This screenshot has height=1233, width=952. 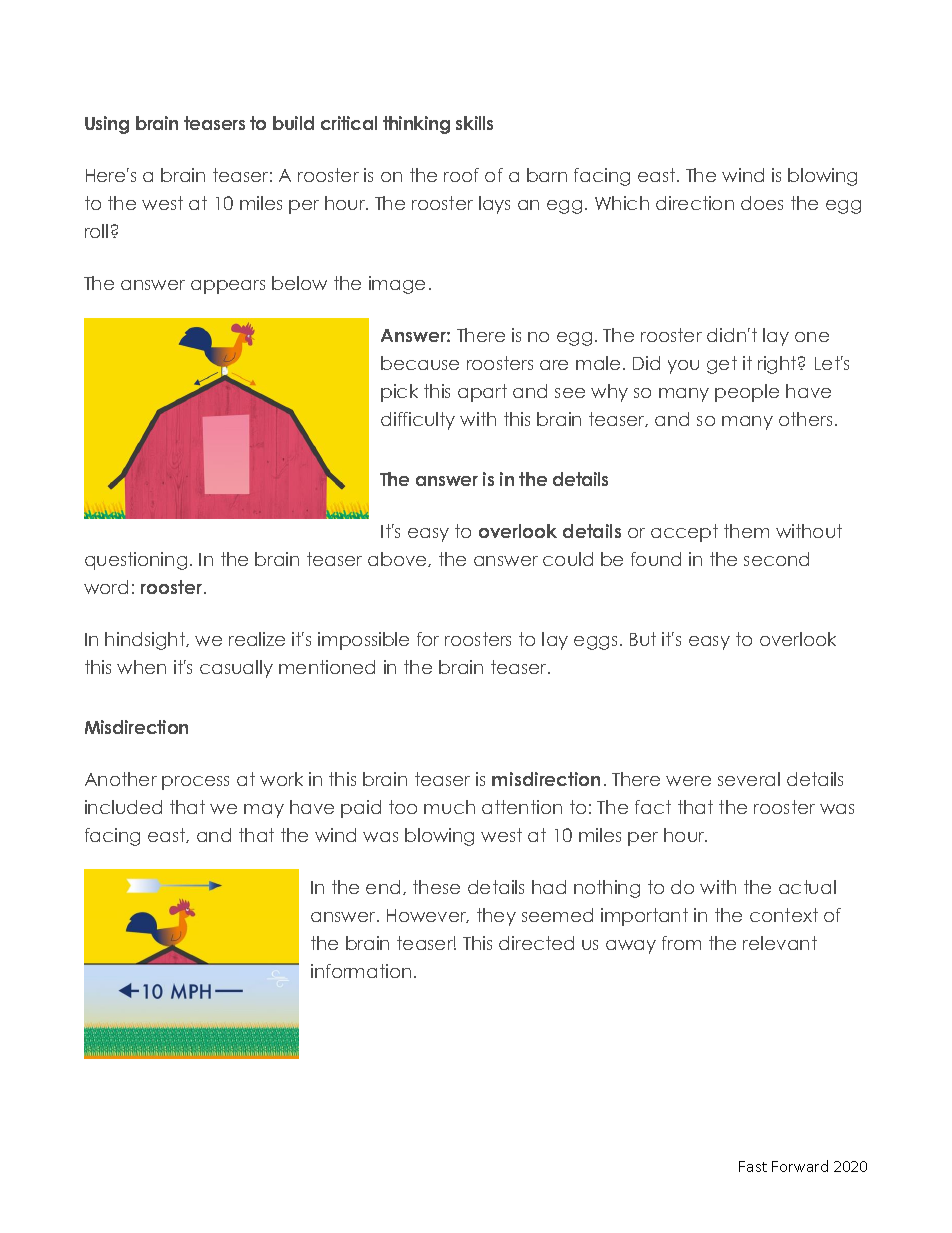 What do you see at coordinates (428, 916) in the screenshot?
I see `However` at bounding box center [428, 916].
